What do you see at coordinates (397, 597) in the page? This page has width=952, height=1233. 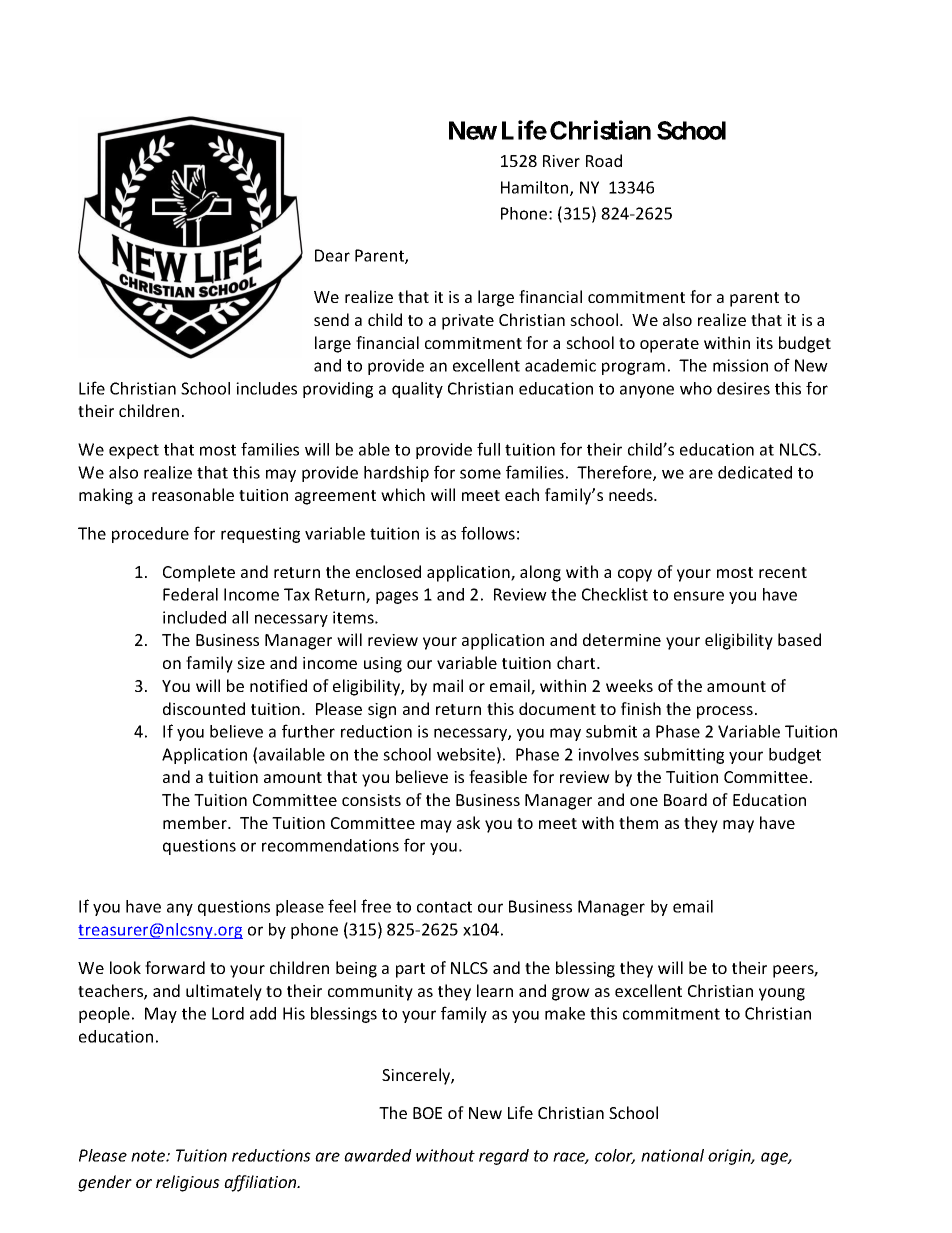 I see `pages` at bounding box center [397, 597].
